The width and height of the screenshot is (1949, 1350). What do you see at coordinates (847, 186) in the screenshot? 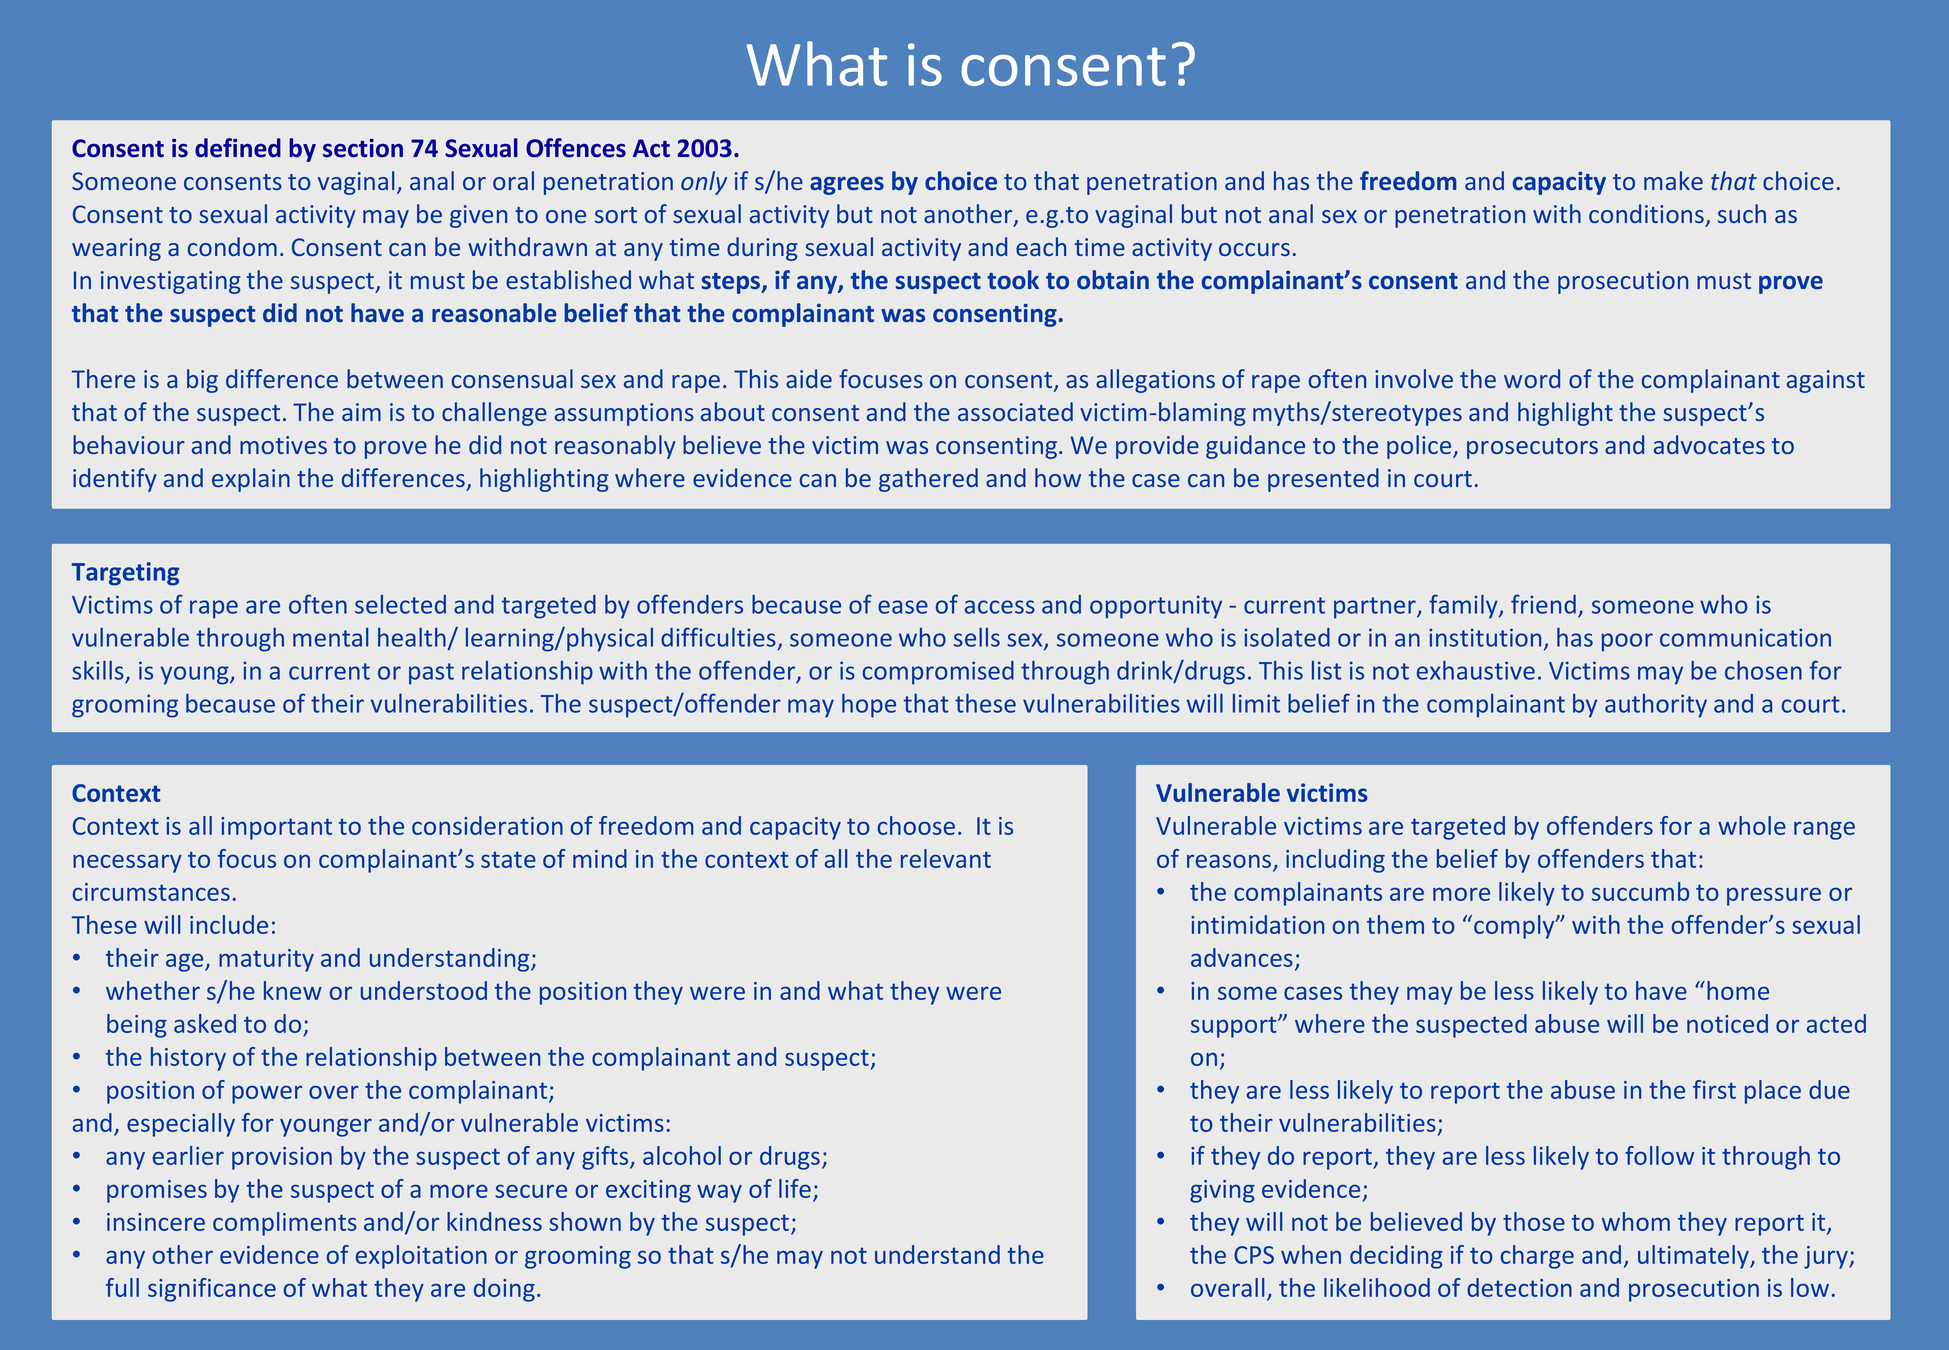
I see `agrees` at bounding box center [847, 186].
